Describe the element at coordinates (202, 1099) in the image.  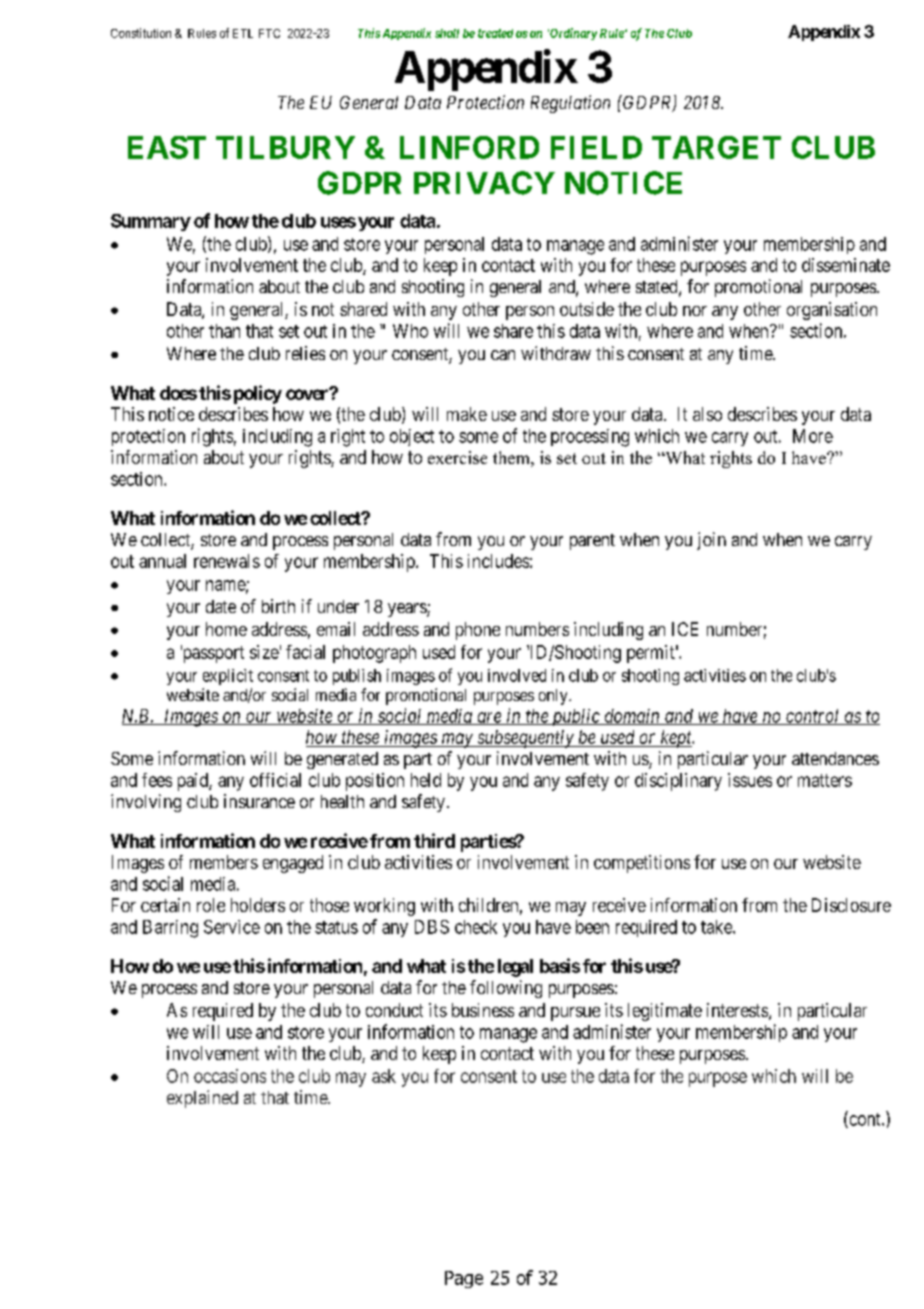
I see `explained` at that location.
